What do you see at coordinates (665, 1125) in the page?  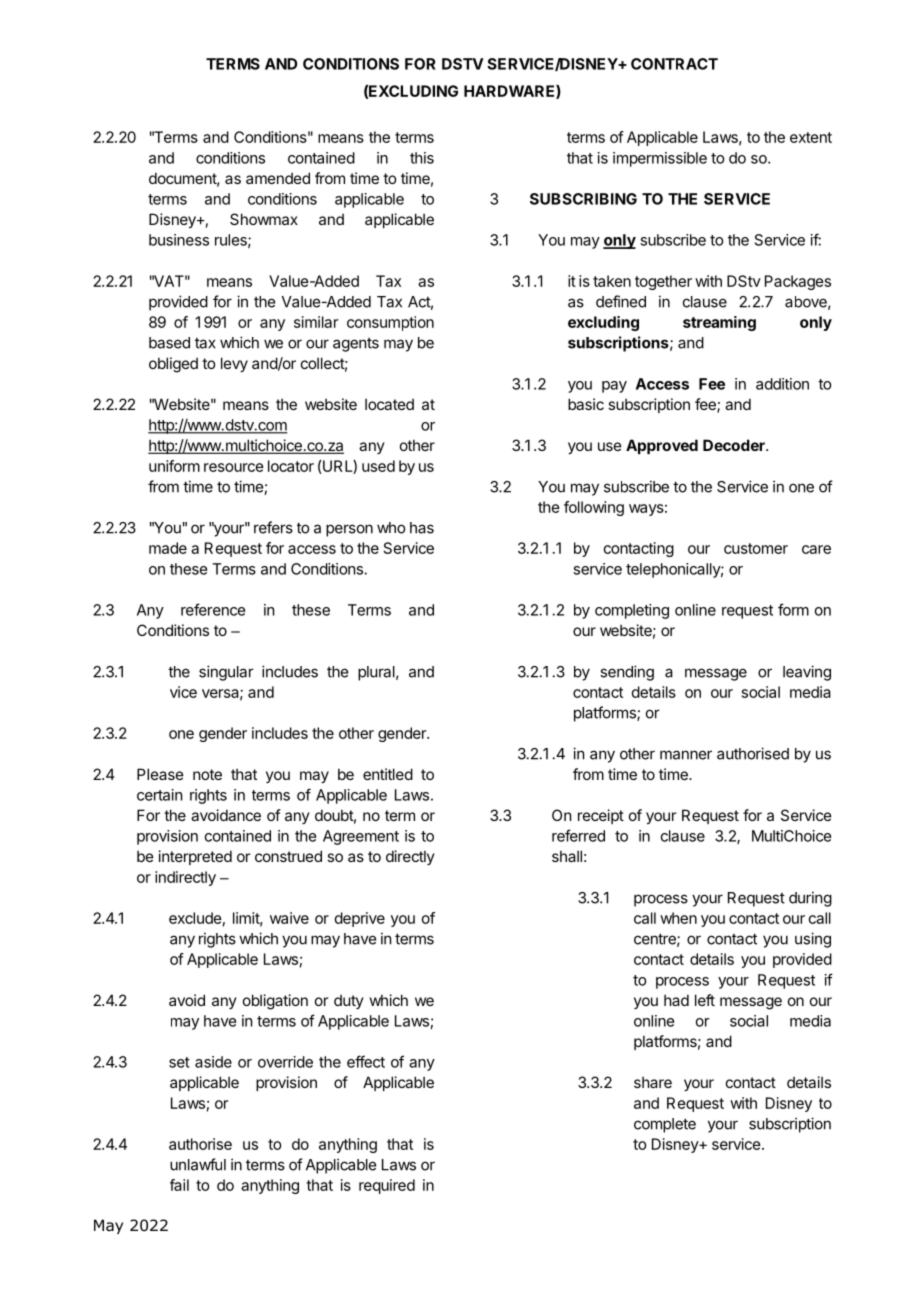 I see `complete` at bounding box center [665, 1125].
